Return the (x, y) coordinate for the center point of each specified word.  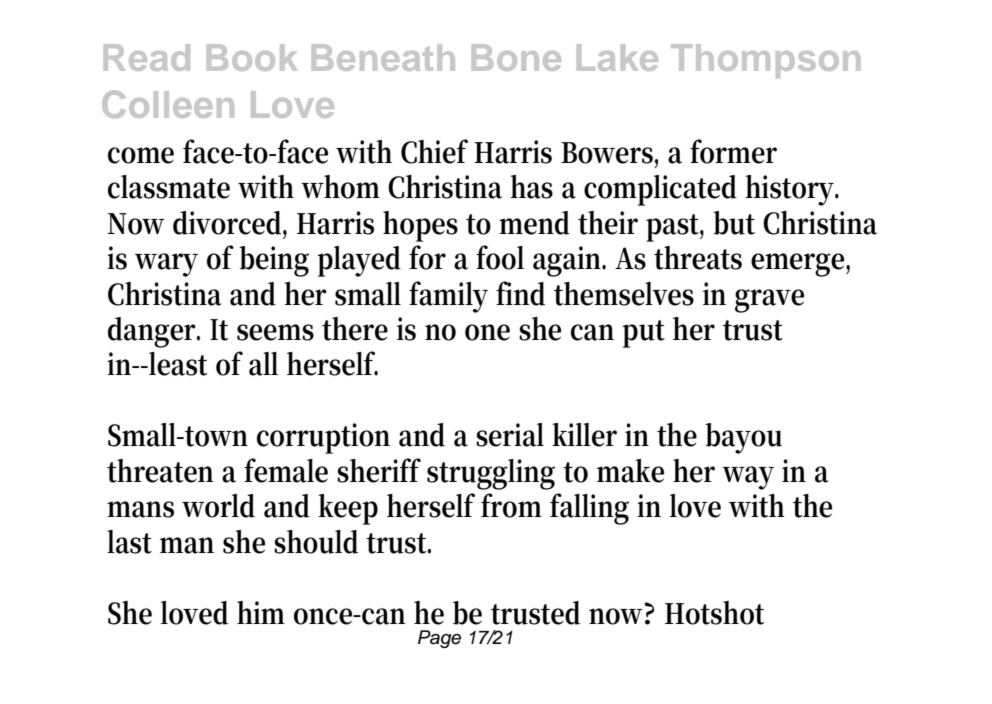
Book (252, 57)
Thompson (766, 61)
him (261, 612)
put (643, 334)
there (355, 329)
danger (154, 332)
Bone (516, 57)
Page (439, 639)
